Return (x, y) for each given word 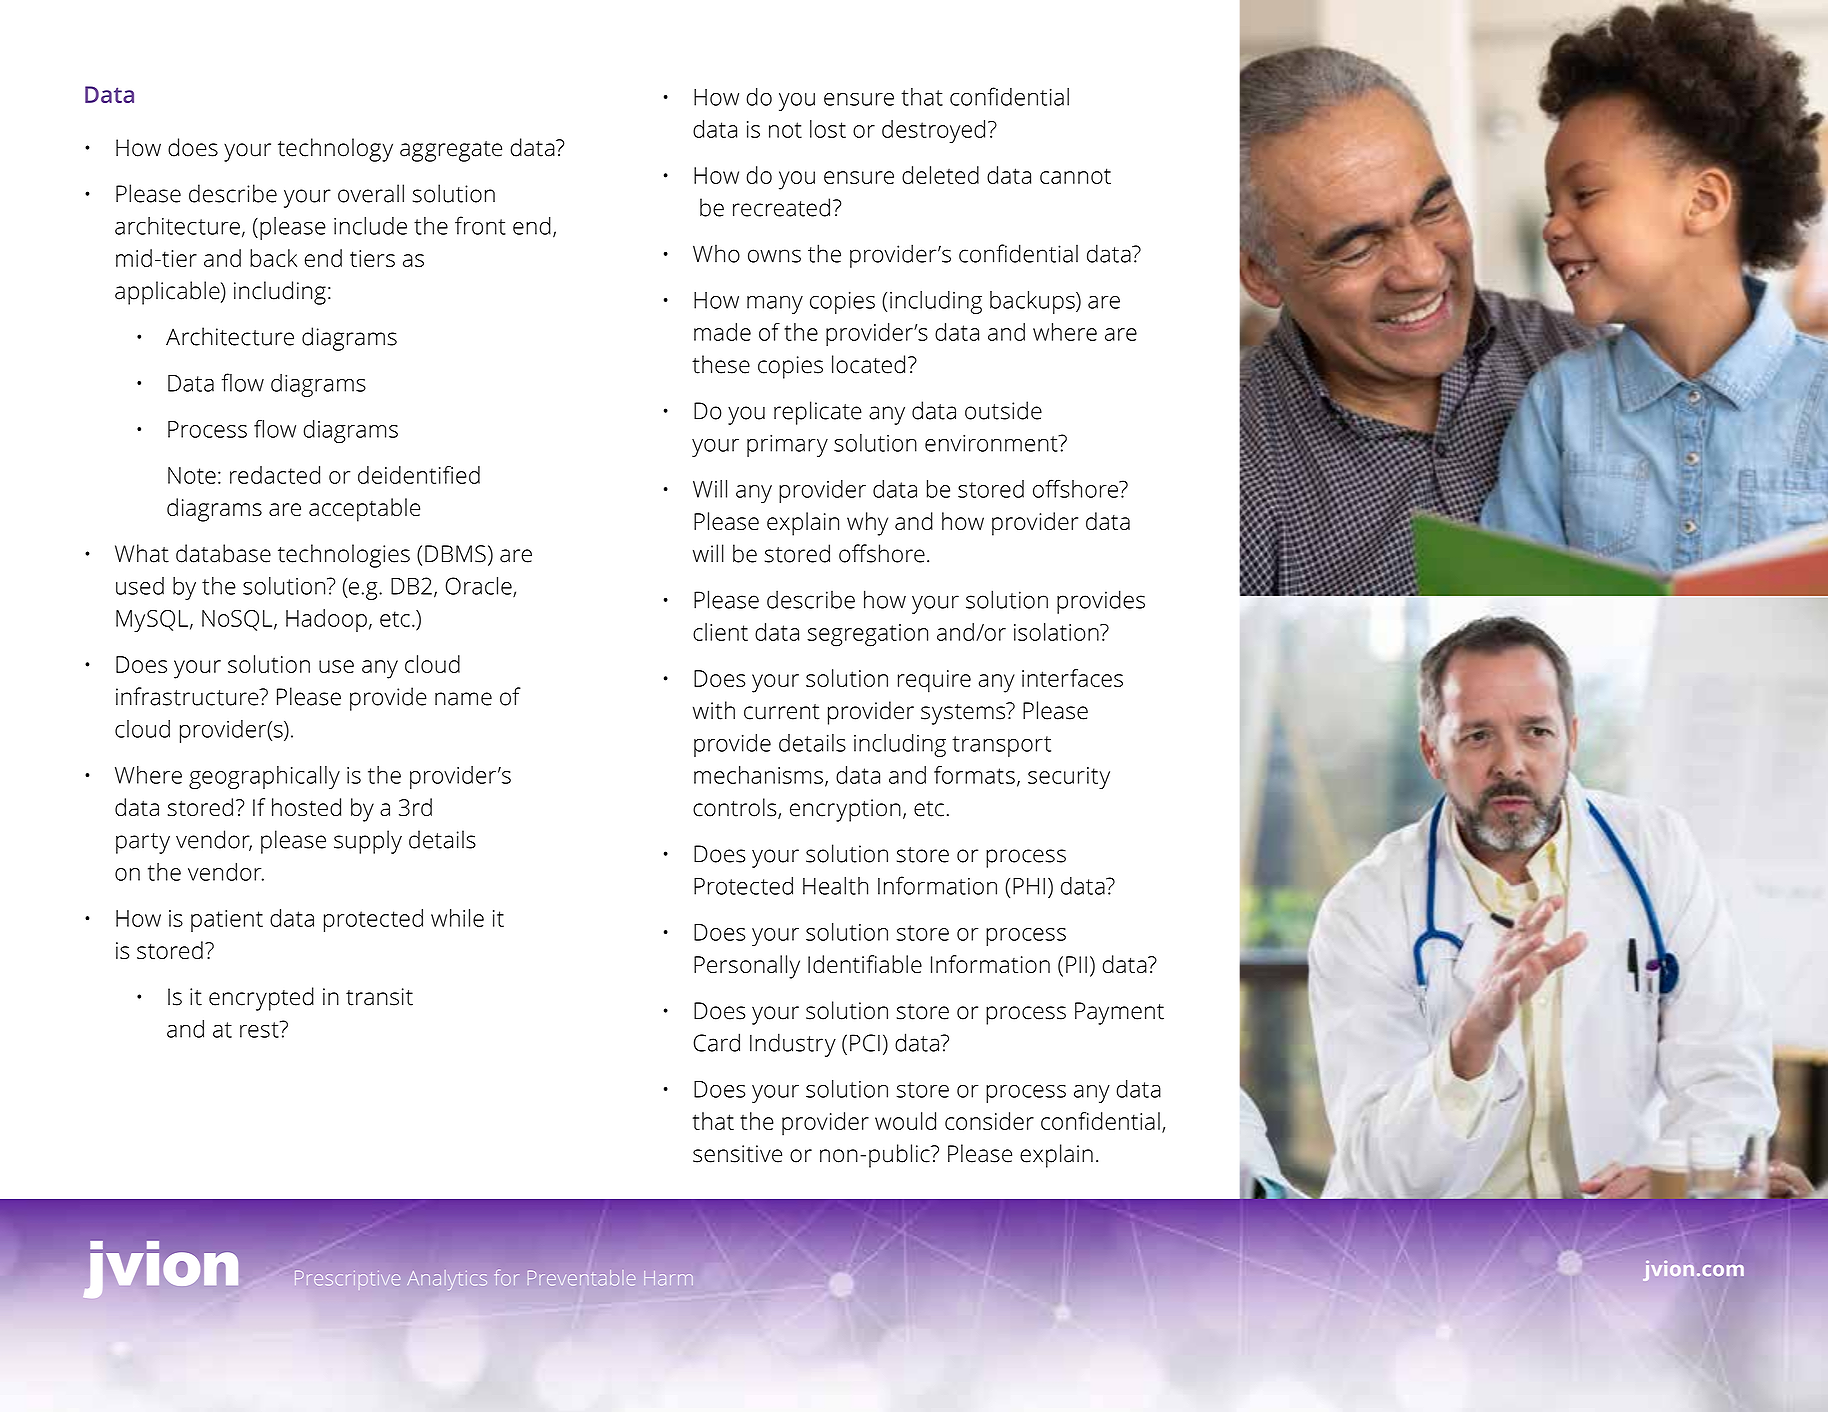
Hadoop (326, 620)
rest (260, 1029)
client (720, 632)
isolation (1057, 632)
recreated (781, 207)
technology (335, 150)
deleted (940, 175)
